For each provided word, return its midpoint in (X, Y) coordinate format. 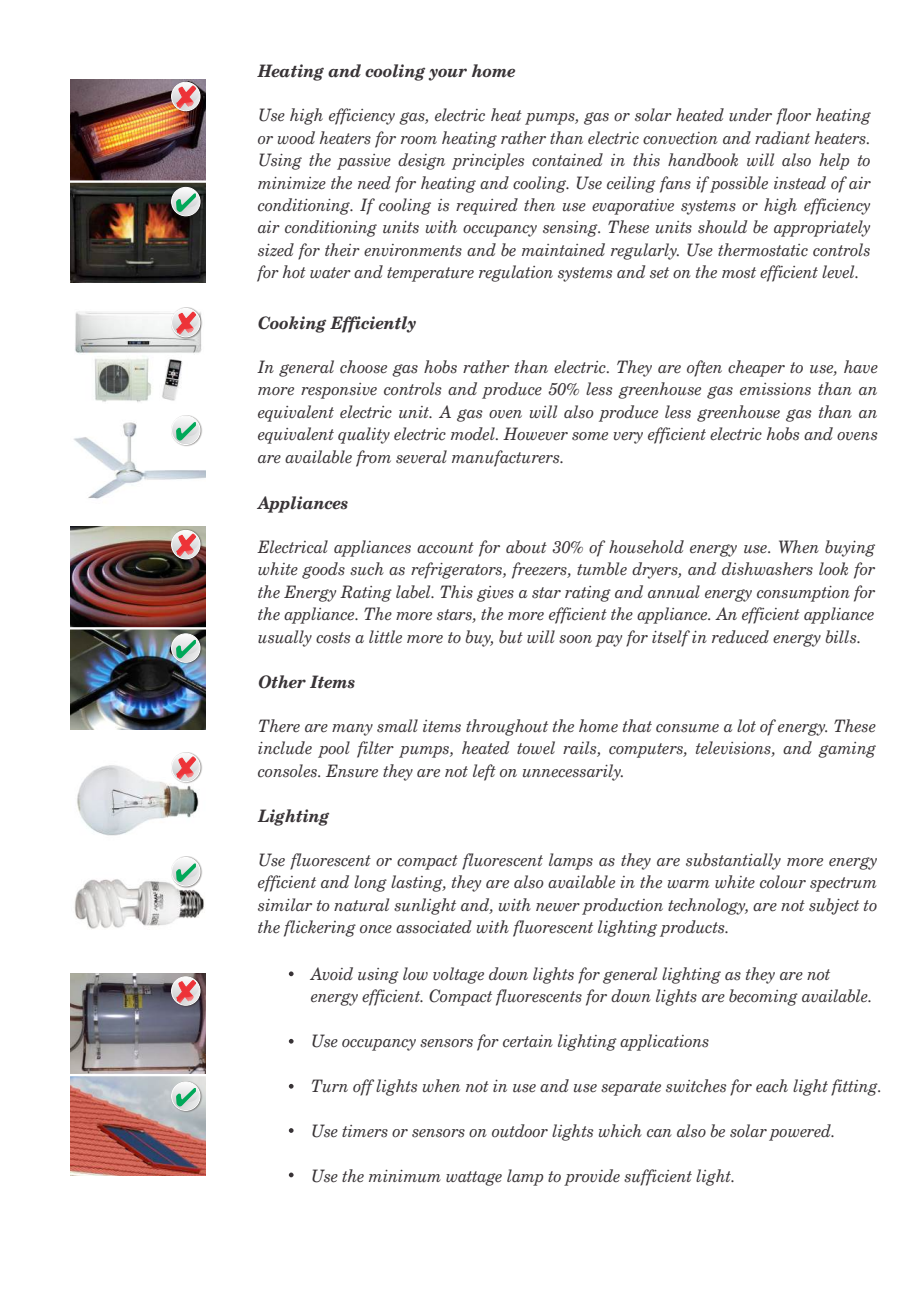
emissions (775, 389)
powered (801, 1132)
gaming (847, 750)
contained (567, 160)
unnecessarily (573, 772)
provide (592, 1177)
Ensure (352, 771)
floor (793, 116)
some (590, 436)
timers (365, 1131)
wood (296, 138)
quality (364, 435)
